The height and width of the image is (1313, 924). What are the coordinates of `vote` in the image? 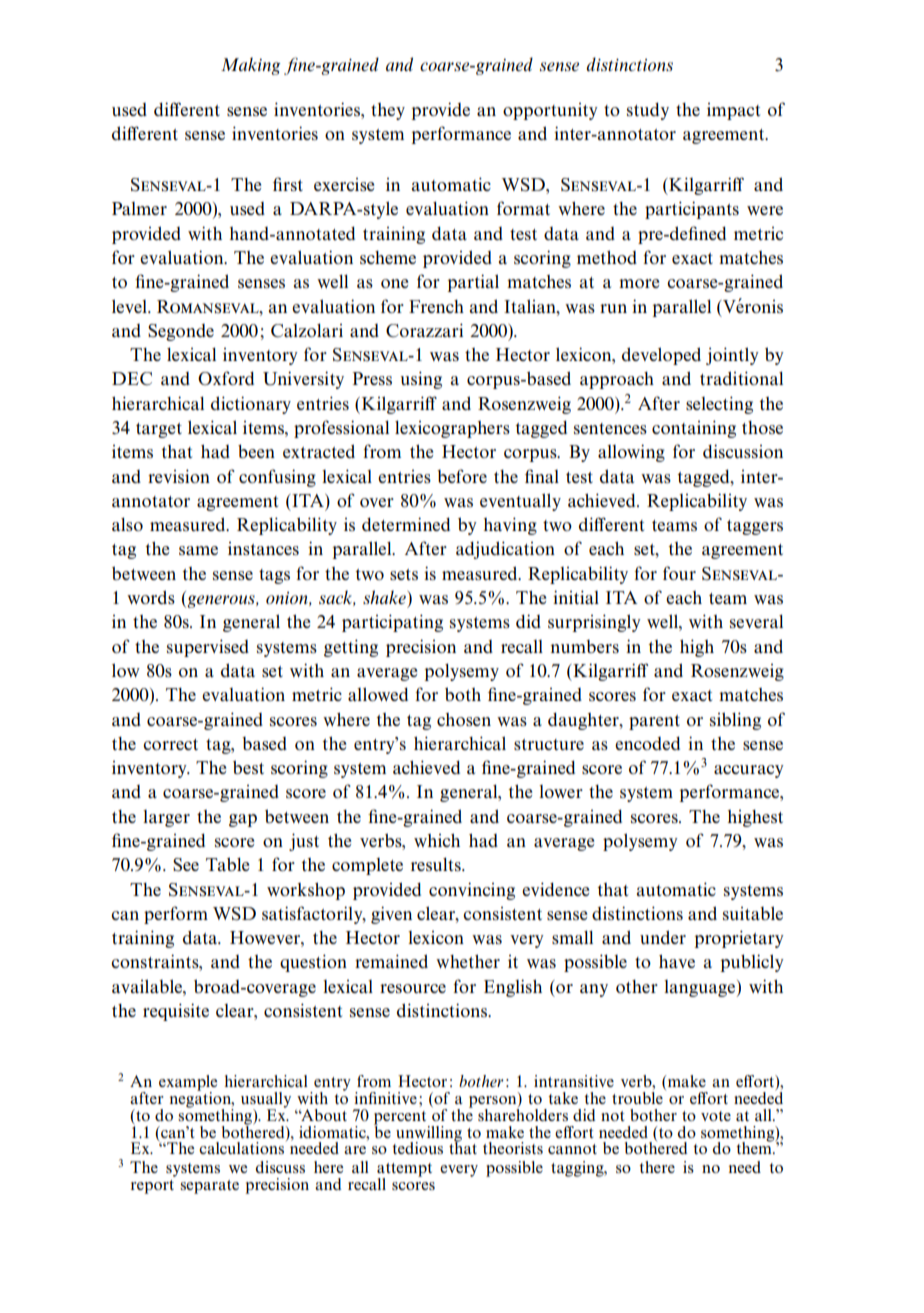 It's located at (716, 1116).
